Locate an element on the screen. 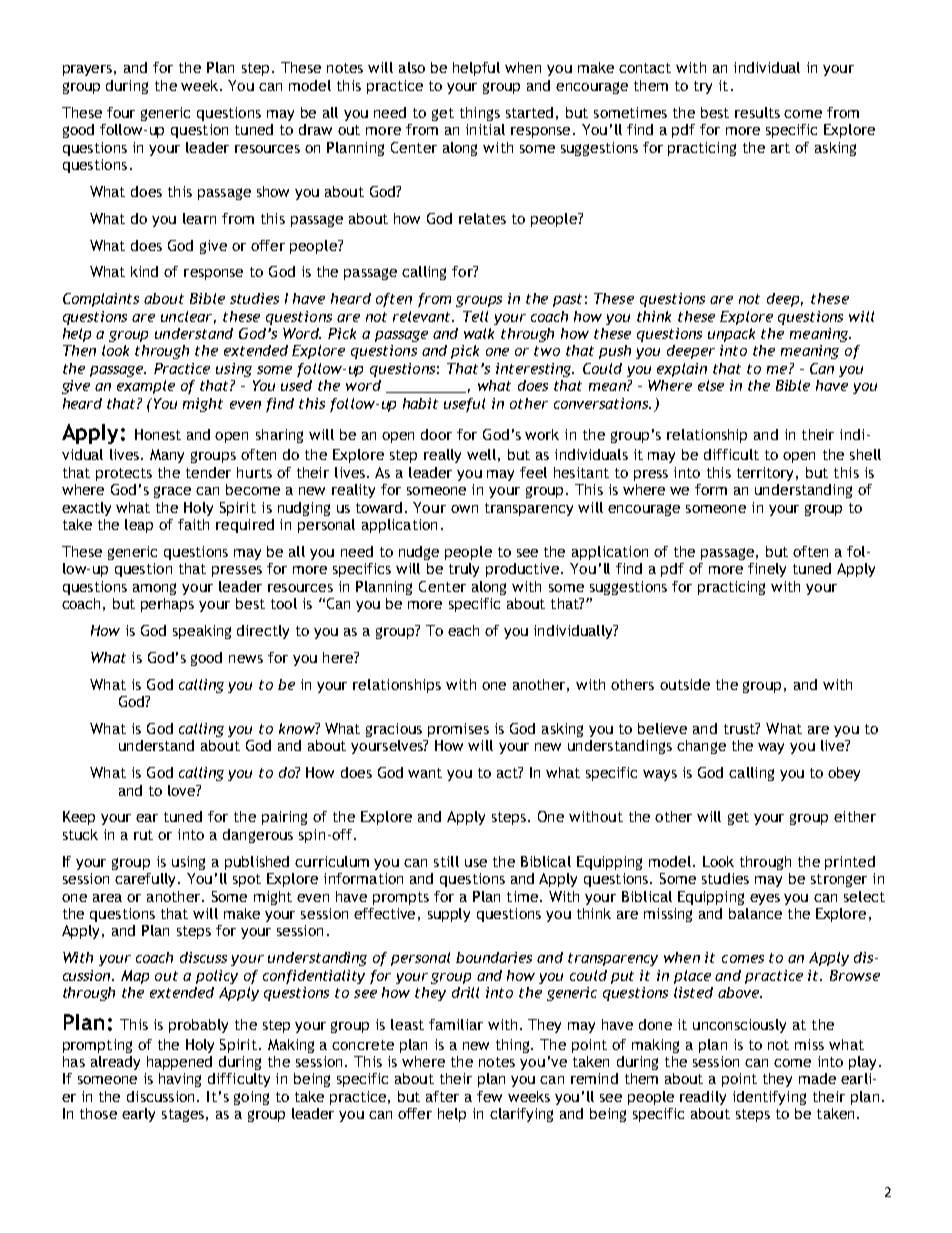  unpack is located at coordinates (731, 335).
